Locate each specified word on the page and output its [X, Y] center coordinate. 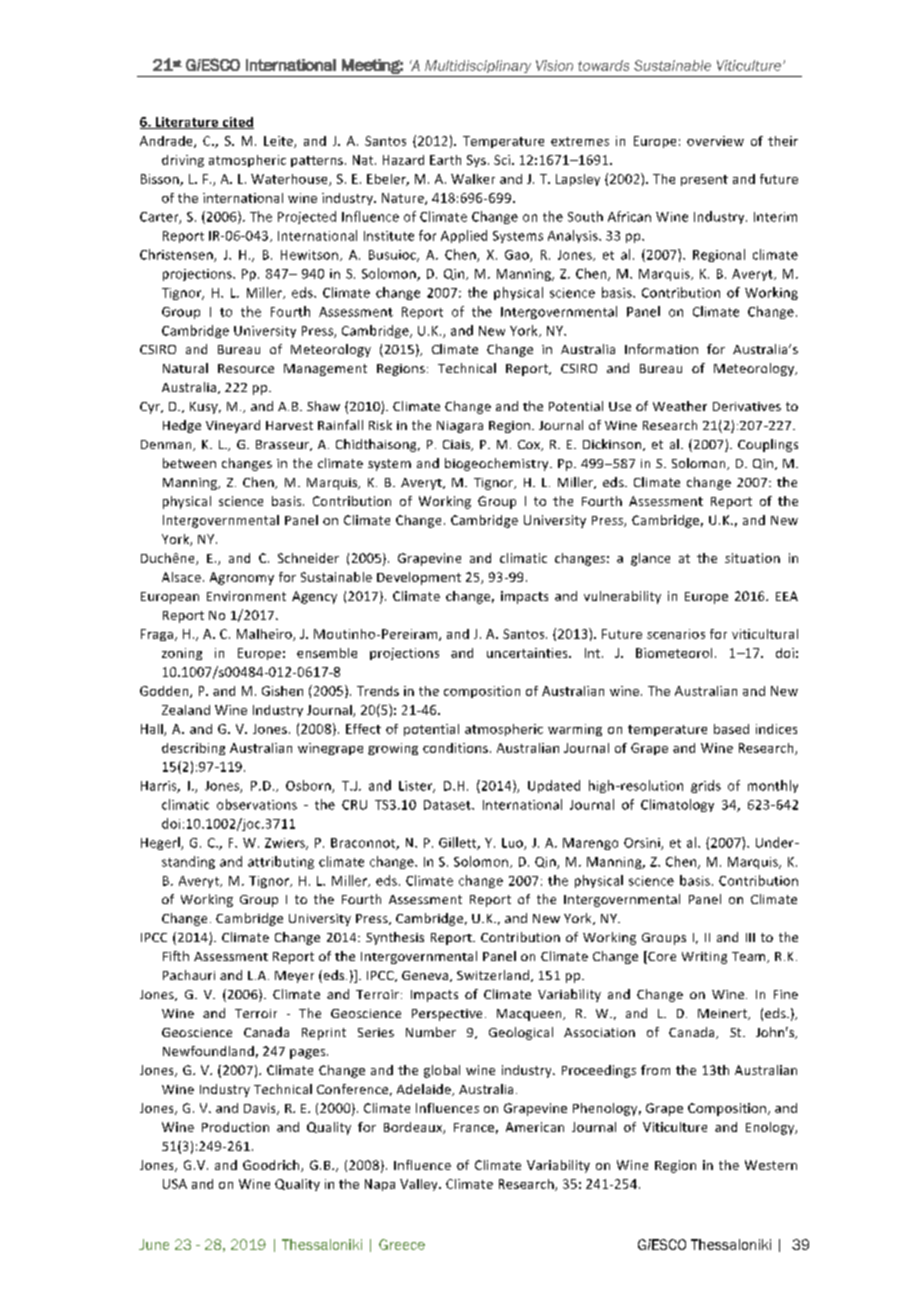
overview [715, 141]
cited [237, 123]
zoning [182, 654]
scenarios [676, 634]
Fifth [176, 956]
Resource [246, 368]
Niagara [460, 427]
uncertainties [528, 653]
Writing [704, 958]
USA [175, 1184]
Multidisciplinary [478, 66]
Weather [680, 406]
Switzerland [493, 975]
